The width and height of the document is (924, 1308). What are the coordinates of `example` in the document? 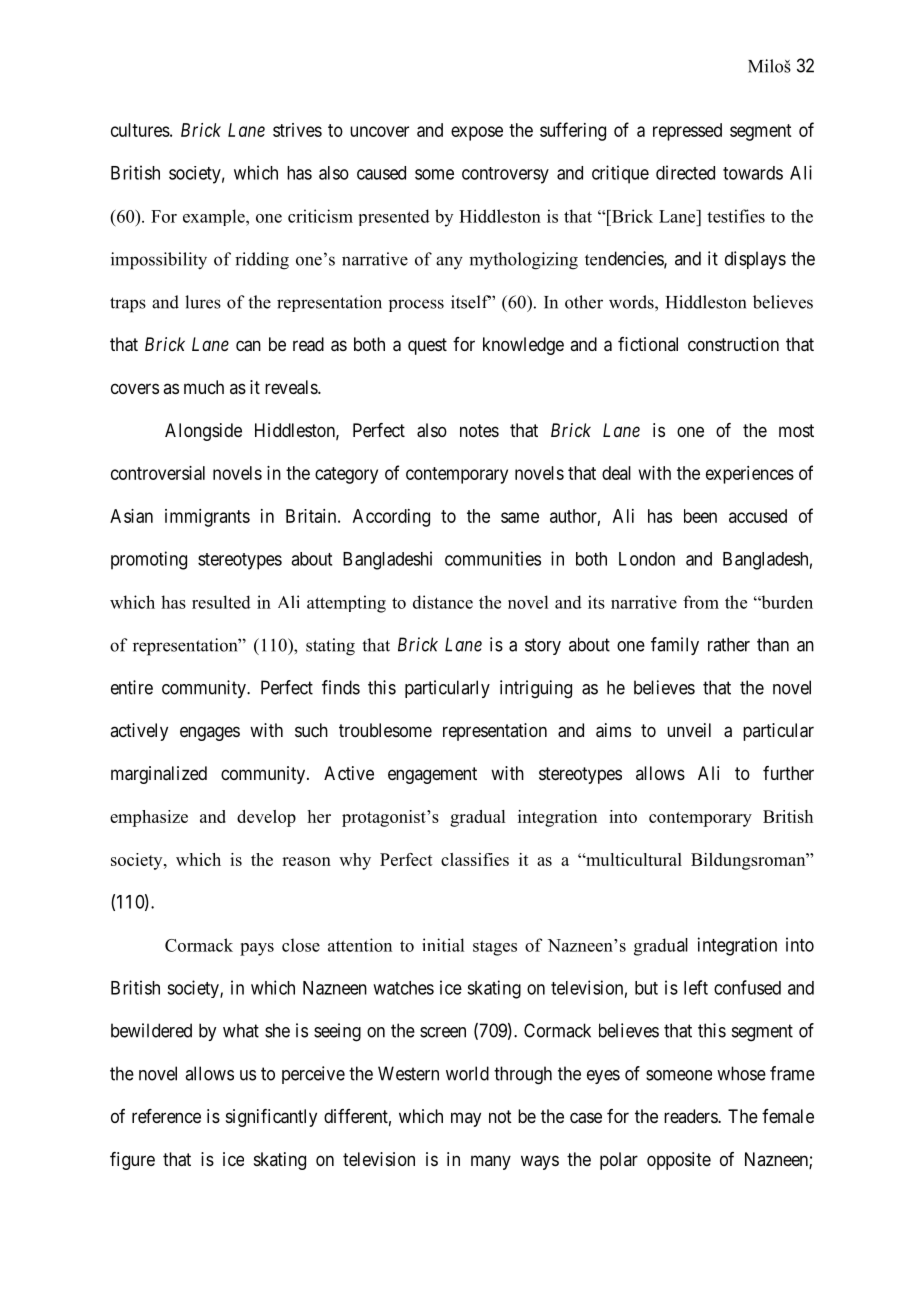 It's located at (215, 217).
